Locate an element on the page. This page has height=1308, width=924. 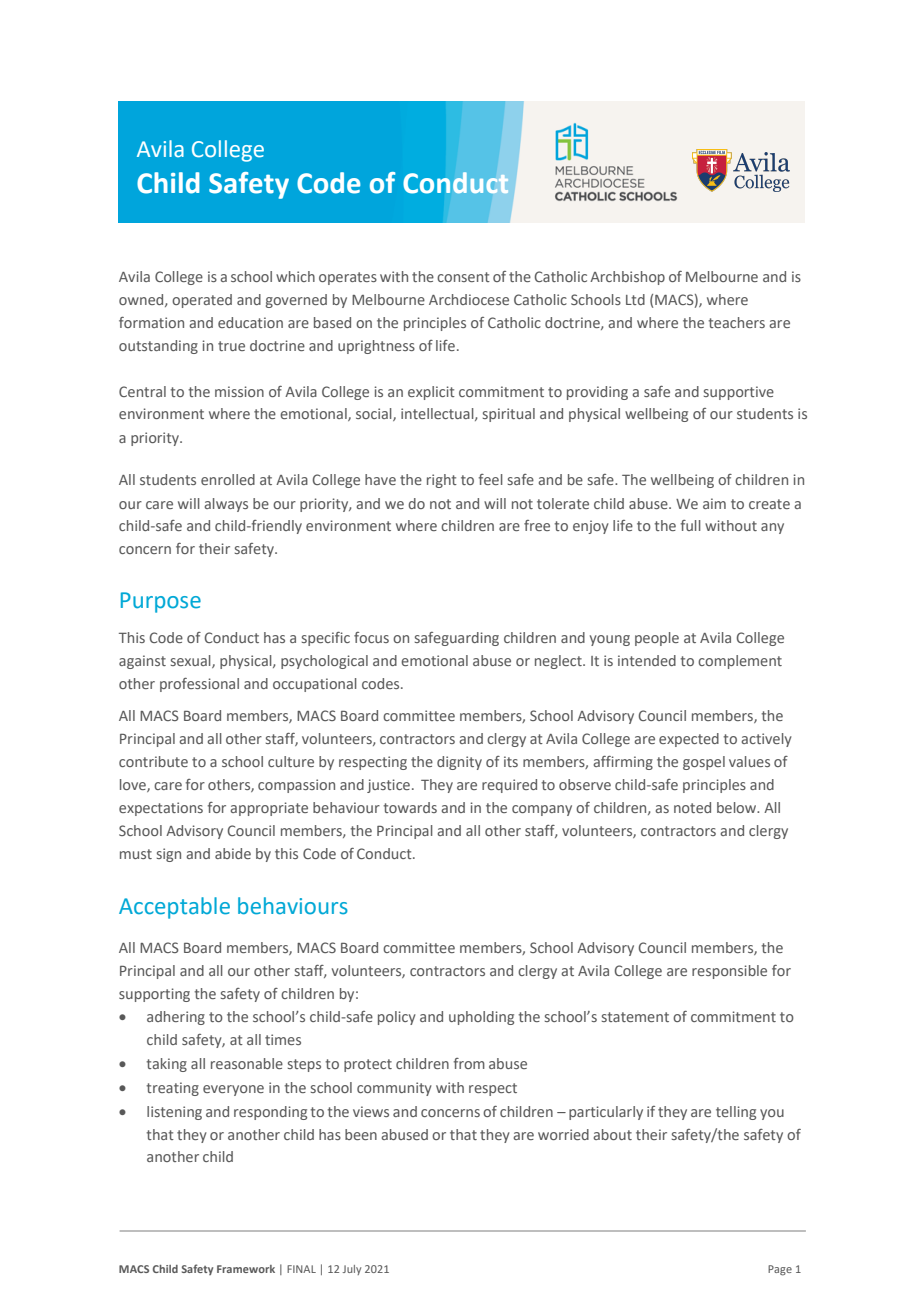
complement is located at coordinates (740, 662).
